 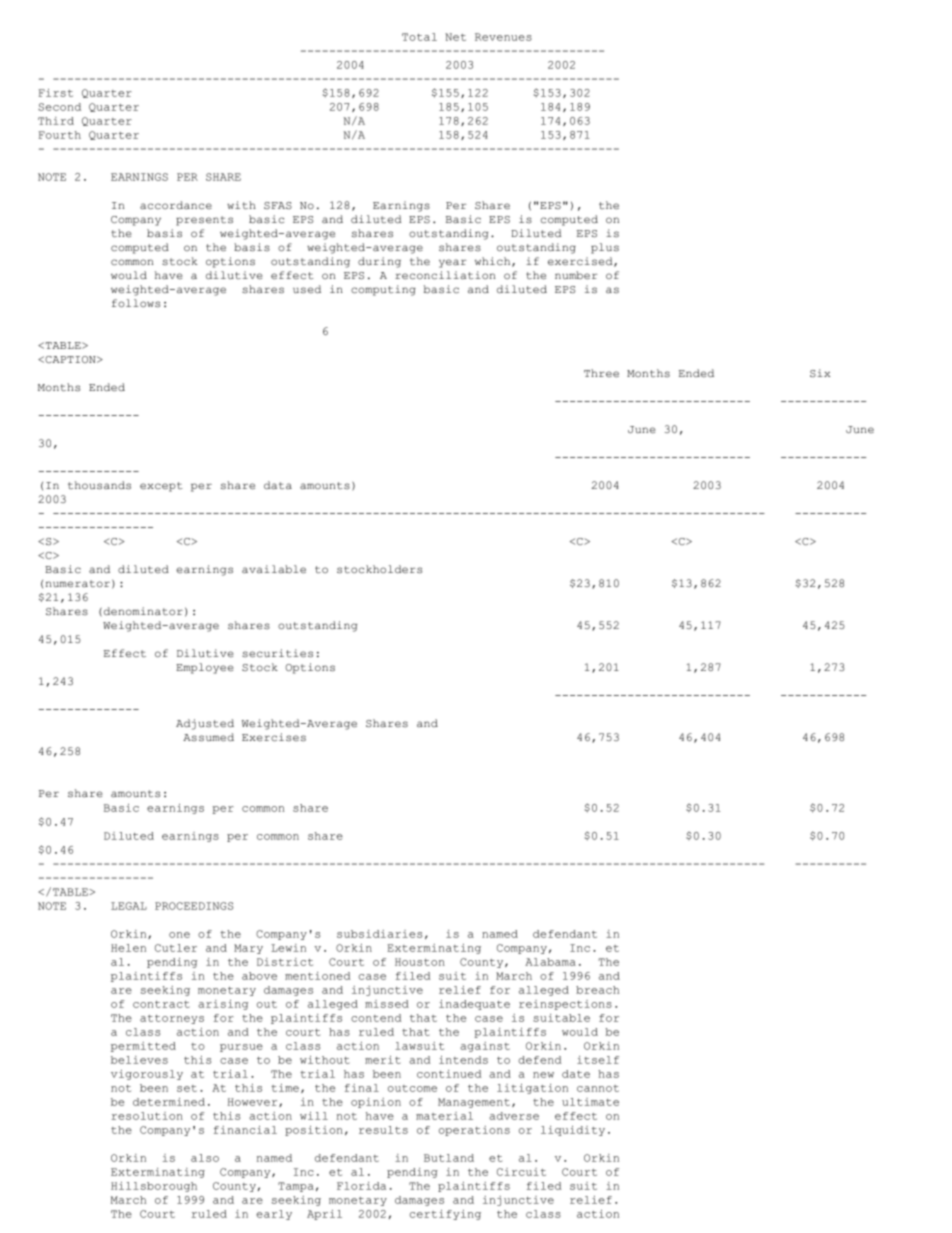 I want to click on certifying, so click(x=445, y=1215).
